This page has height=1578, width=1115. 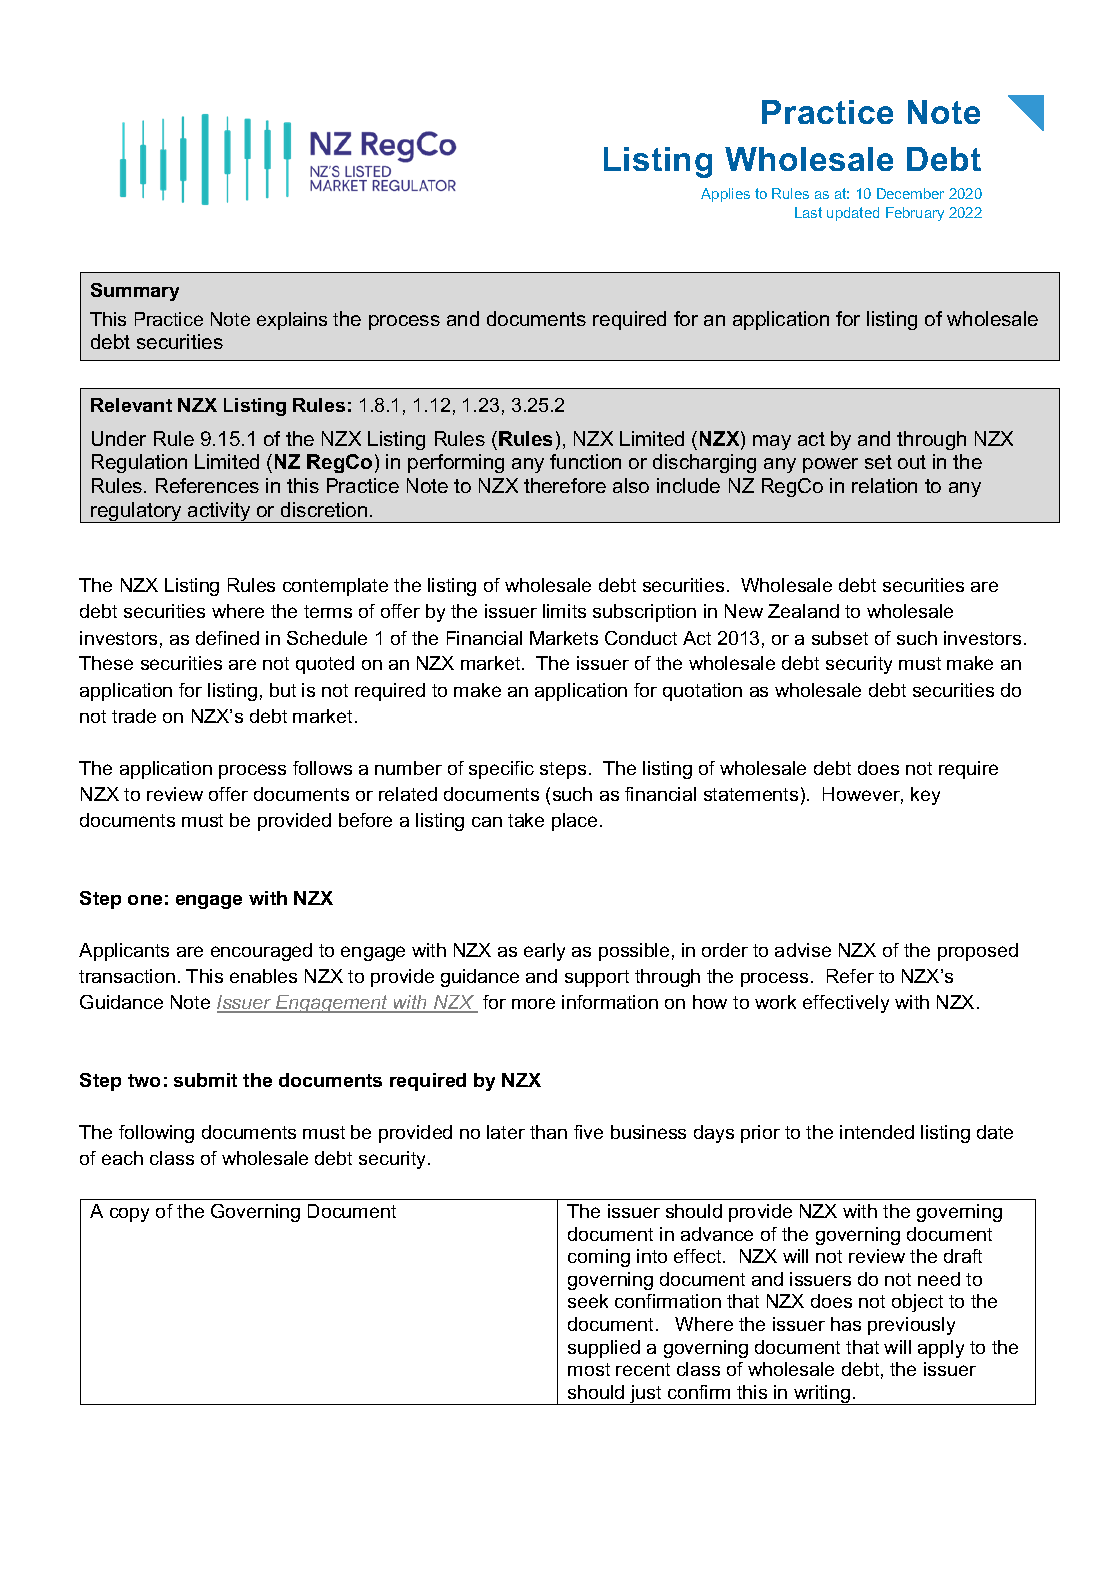 I want to click on defined, so click(x=227, y=638).
